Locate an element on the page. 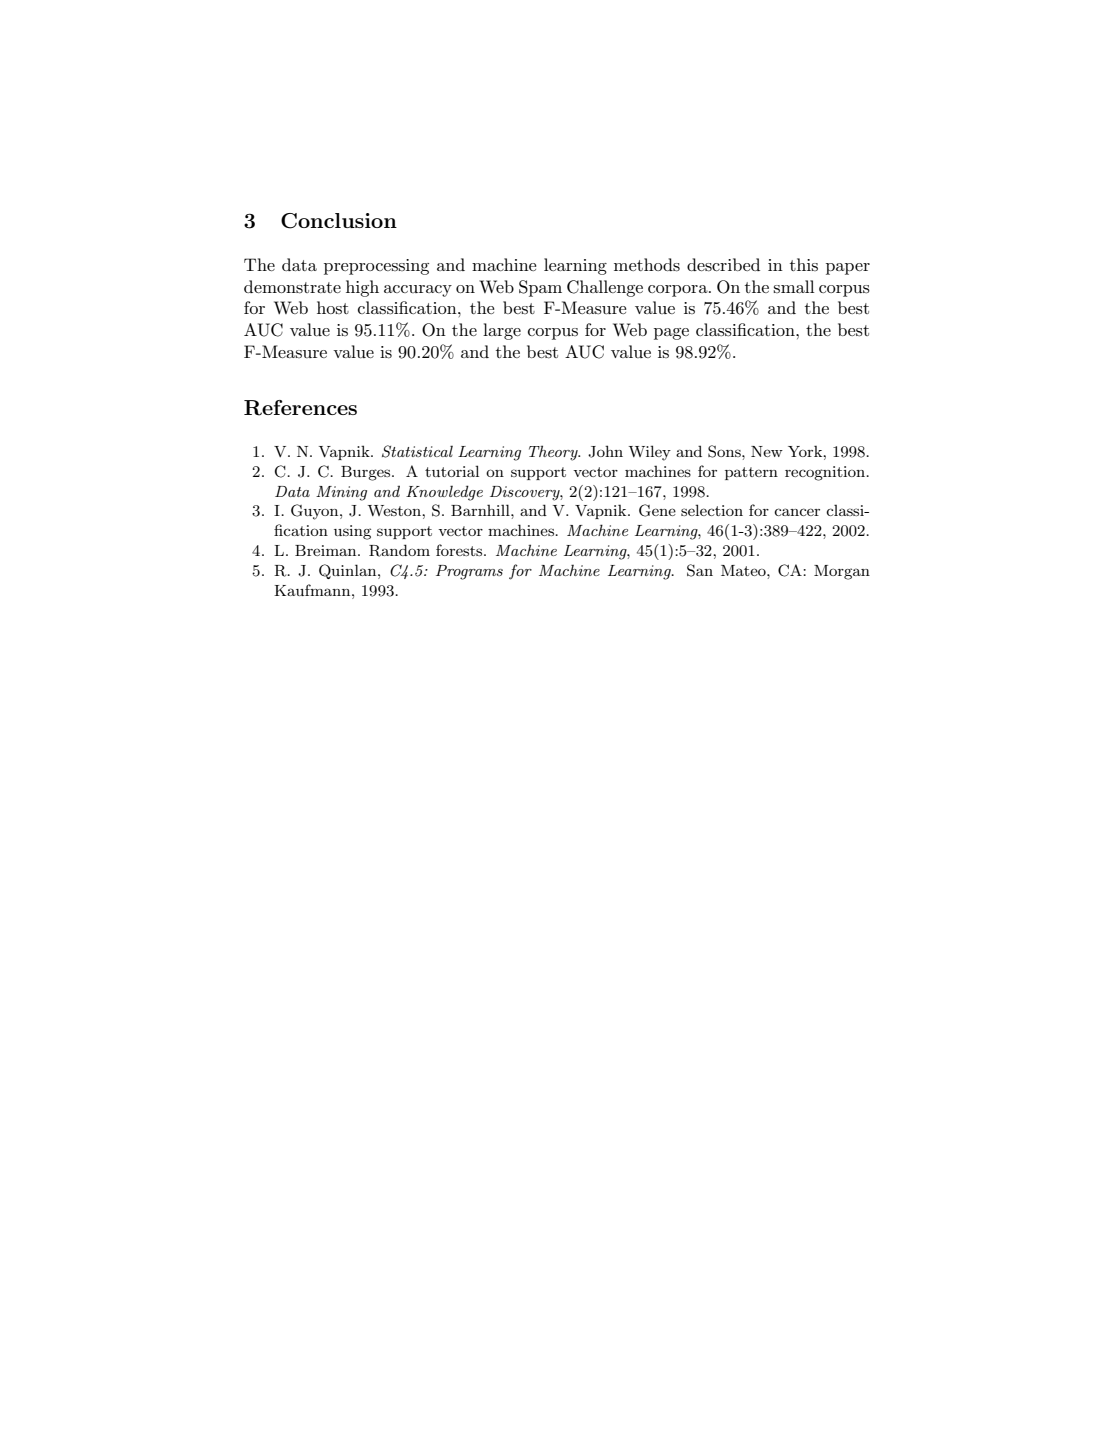 This page has height=1434, width=1108. Spam is located at coordinates (540, 288).
